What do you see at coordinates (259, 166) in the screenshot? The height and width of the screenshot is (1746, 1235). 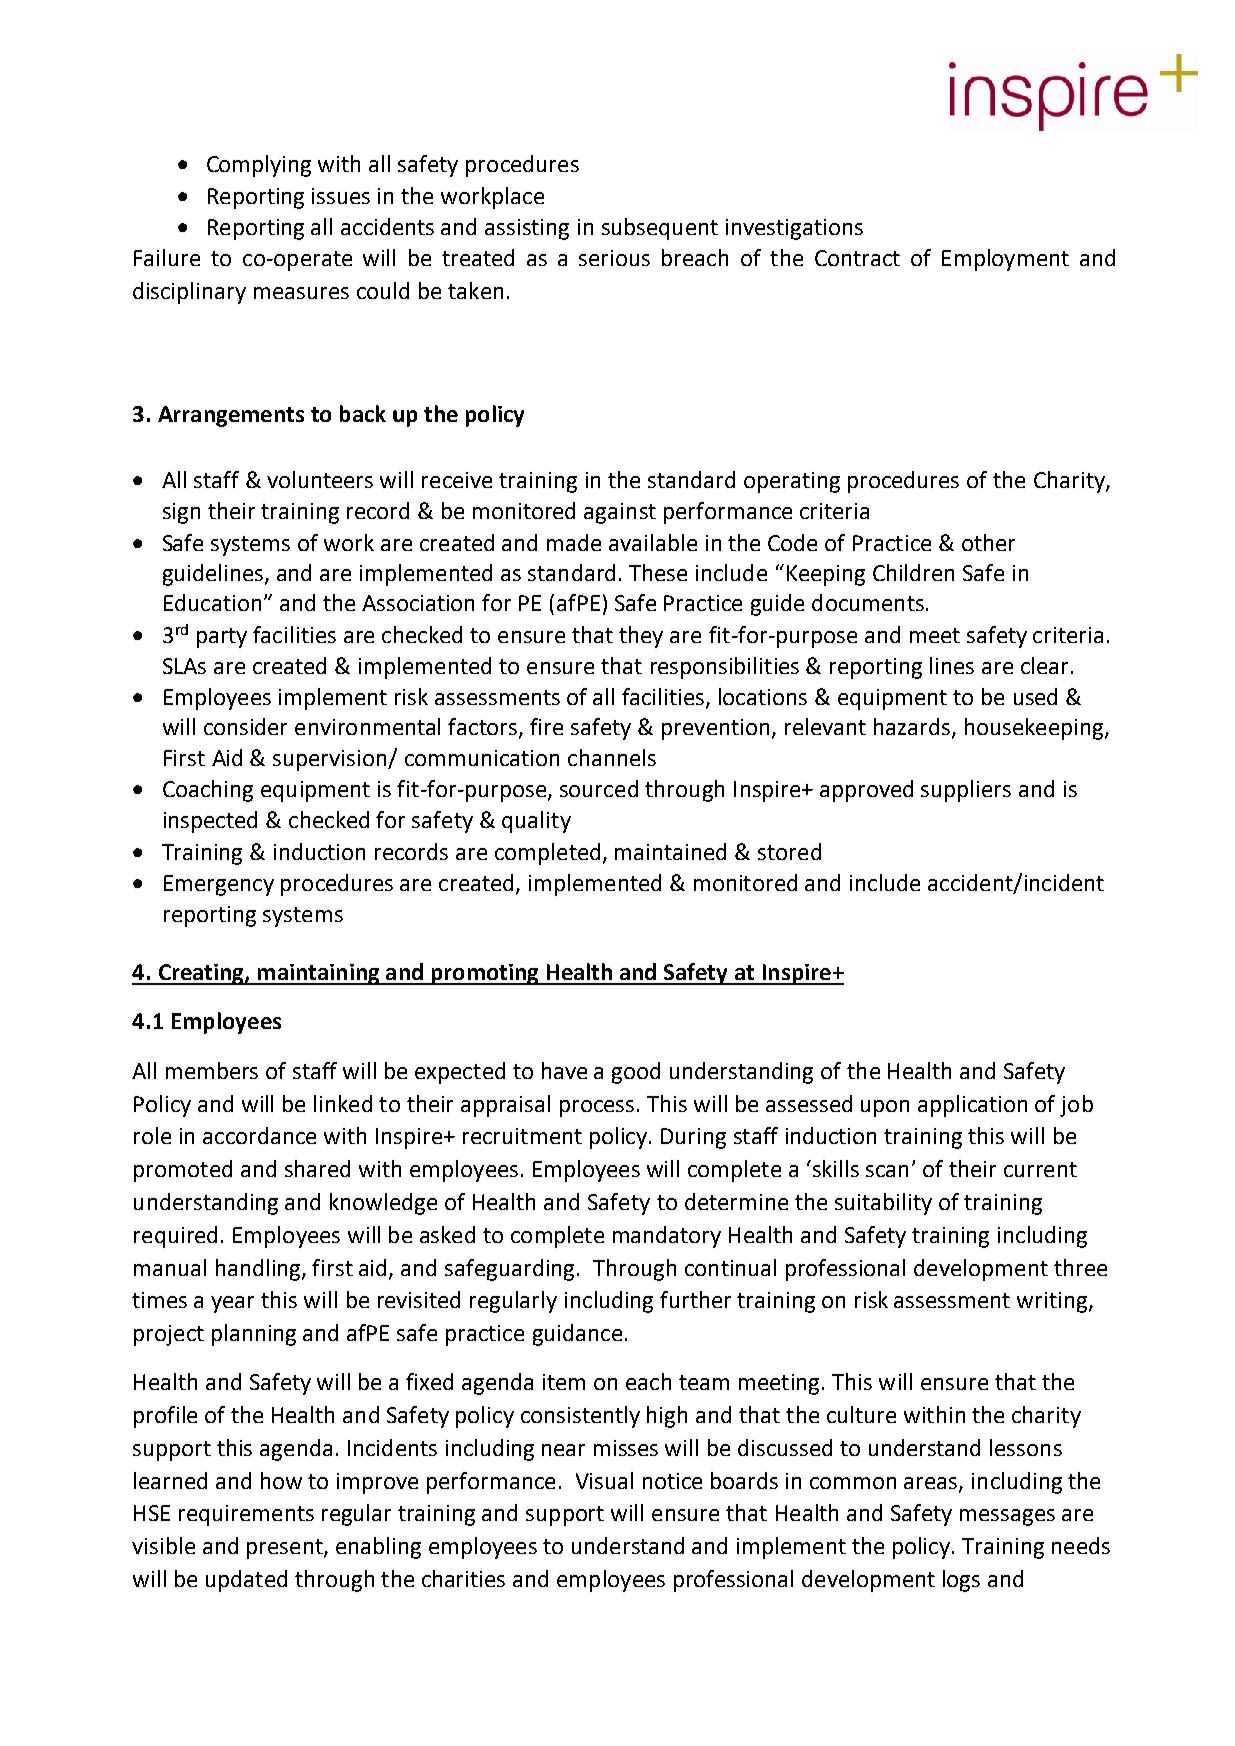 I see `Complying` at bounding box center [259, 166].
